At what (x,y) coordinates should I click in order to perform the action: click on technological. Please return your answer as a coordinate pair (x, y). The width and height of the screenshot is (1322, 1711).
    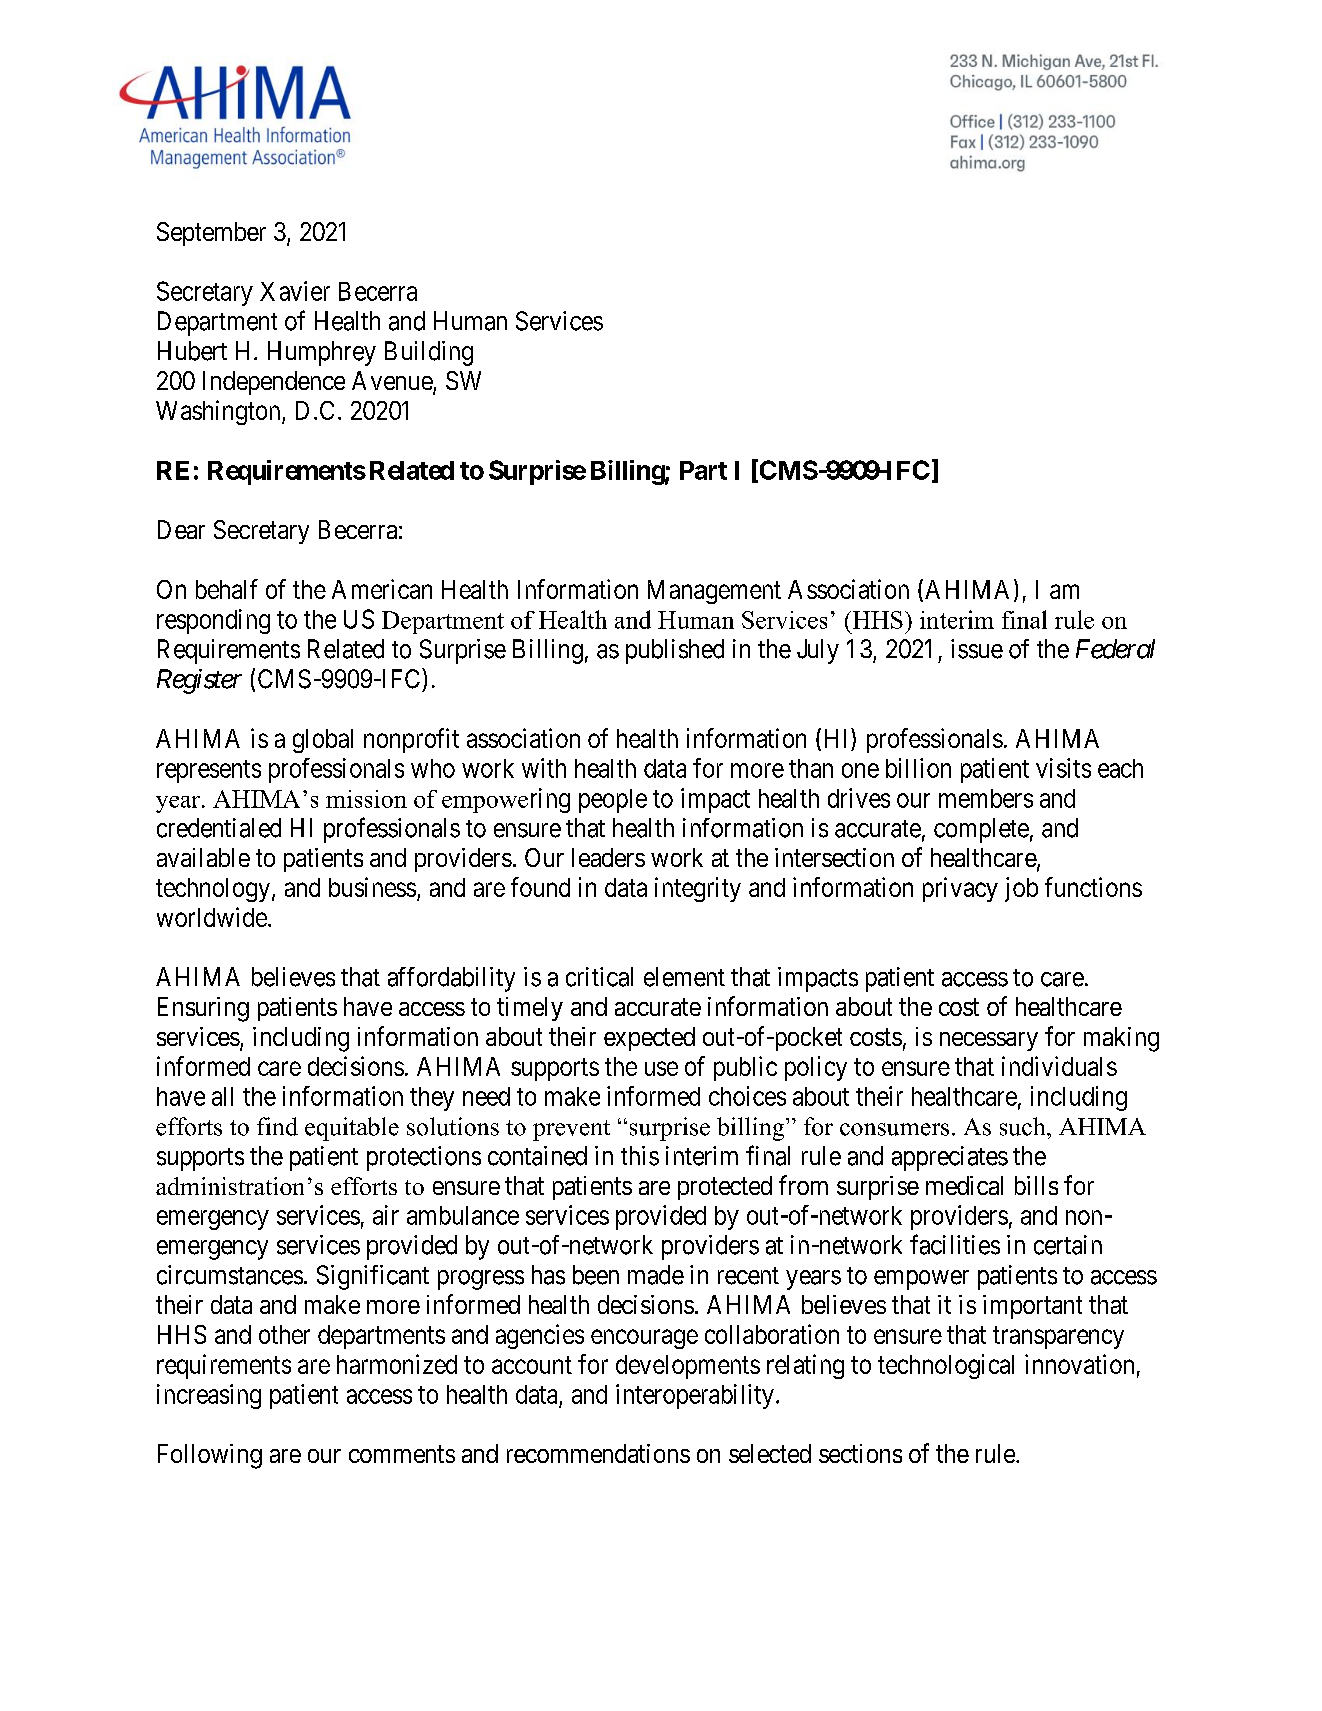
    Looking at the image, I should click on (946, 1366).
